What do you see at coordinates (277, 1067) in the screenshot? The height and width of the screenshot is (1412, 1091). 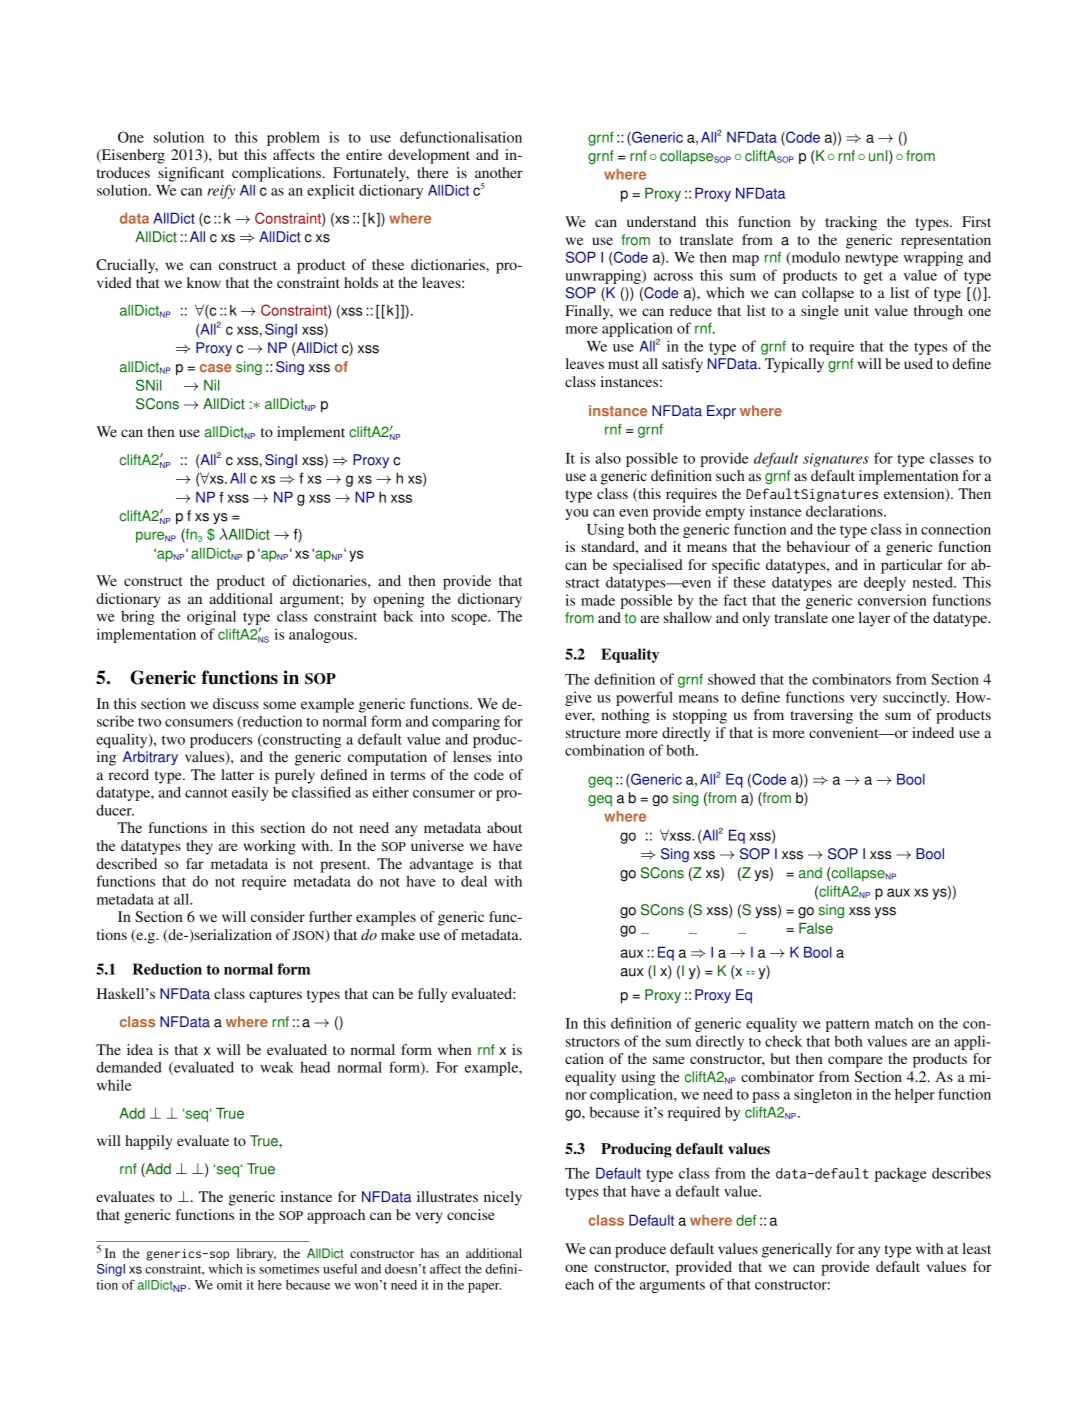 I see `weak` at bounding box center [277, 1067].
